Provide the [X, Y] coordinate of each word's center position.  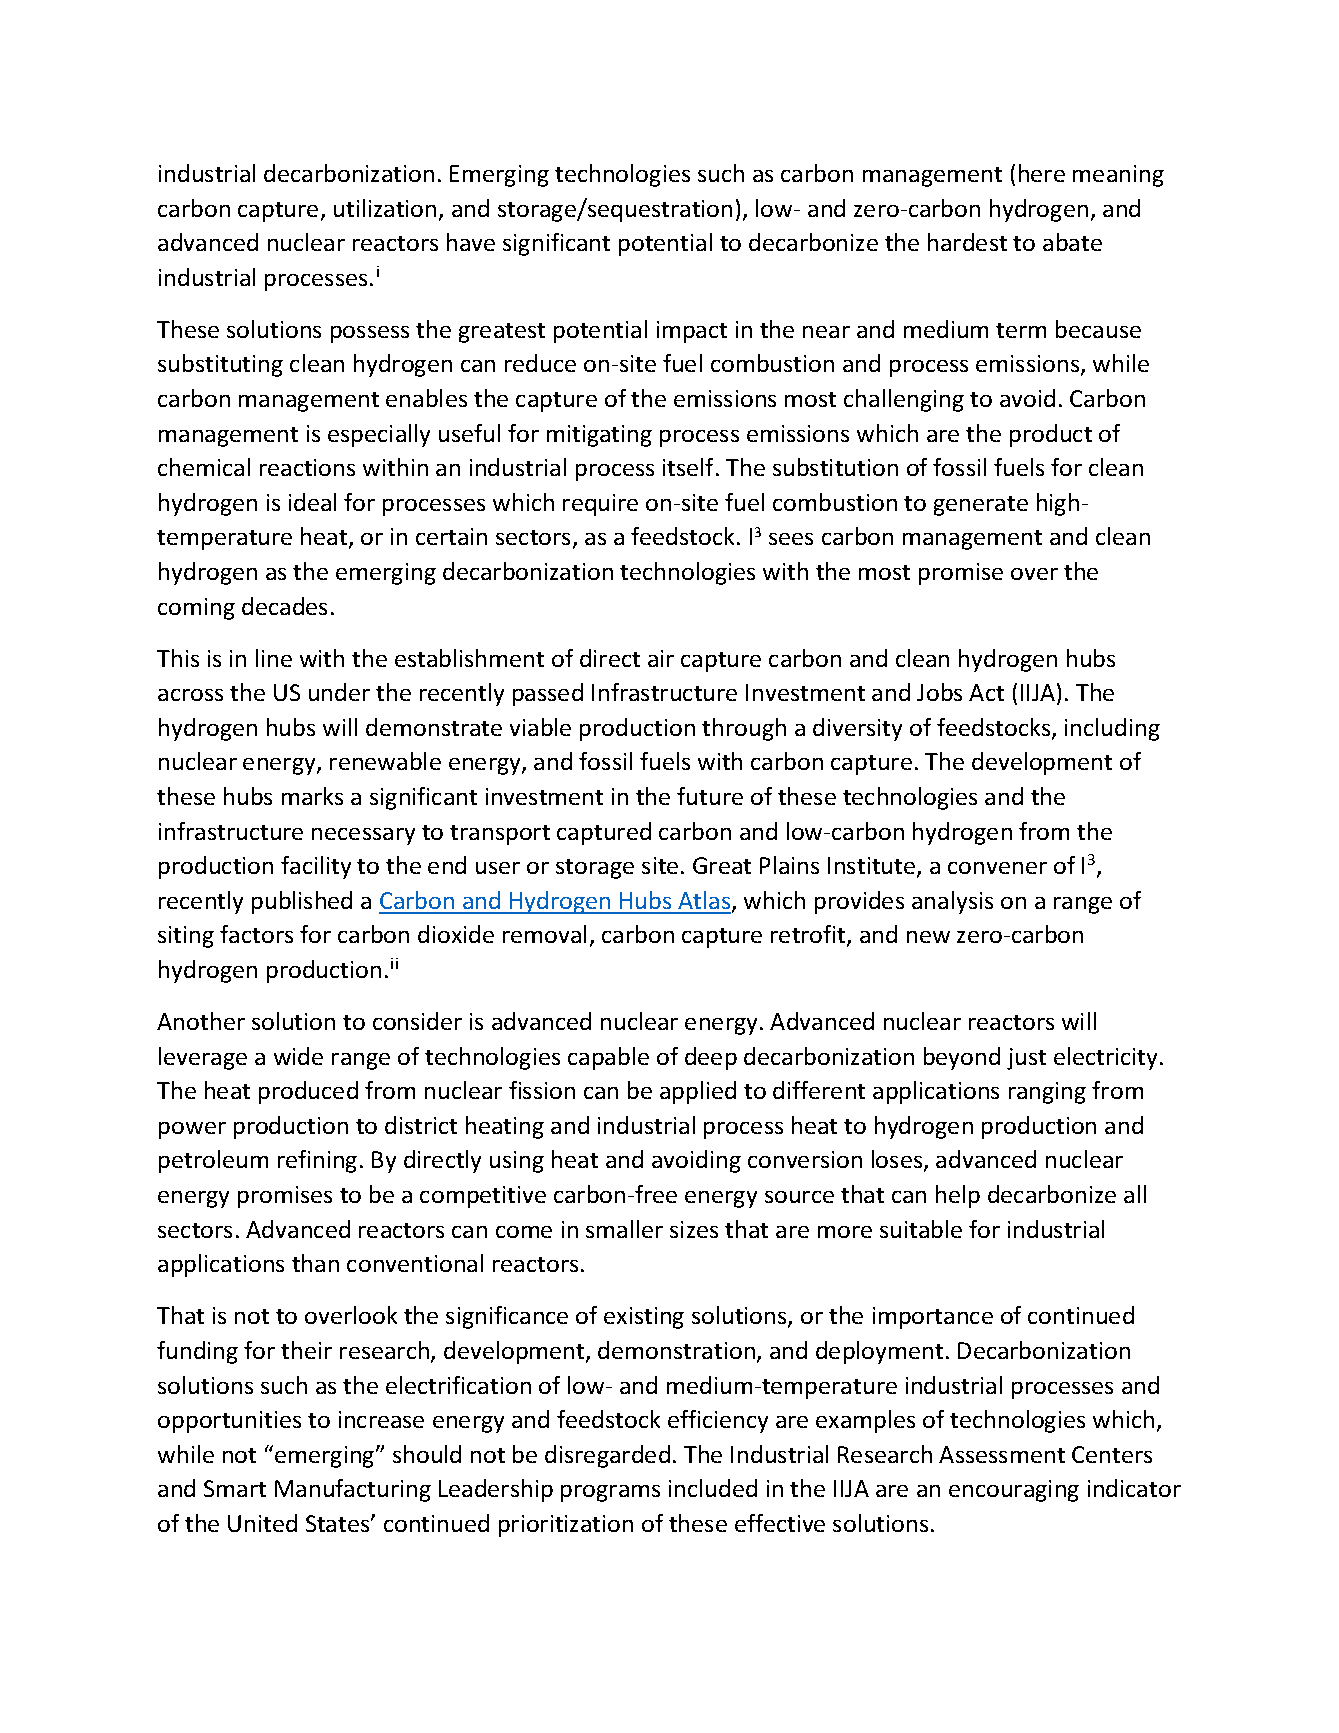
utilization [385, 208]
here [1042, 173]
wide [298, 1056]
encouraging [1014, 1491]
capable [608, 1058]
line [274, 658]
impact [692, 332]
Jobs [939, 692]
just [1026, 1059]
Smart [235, 1488]
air [661, 658]
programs [610, 1493]
